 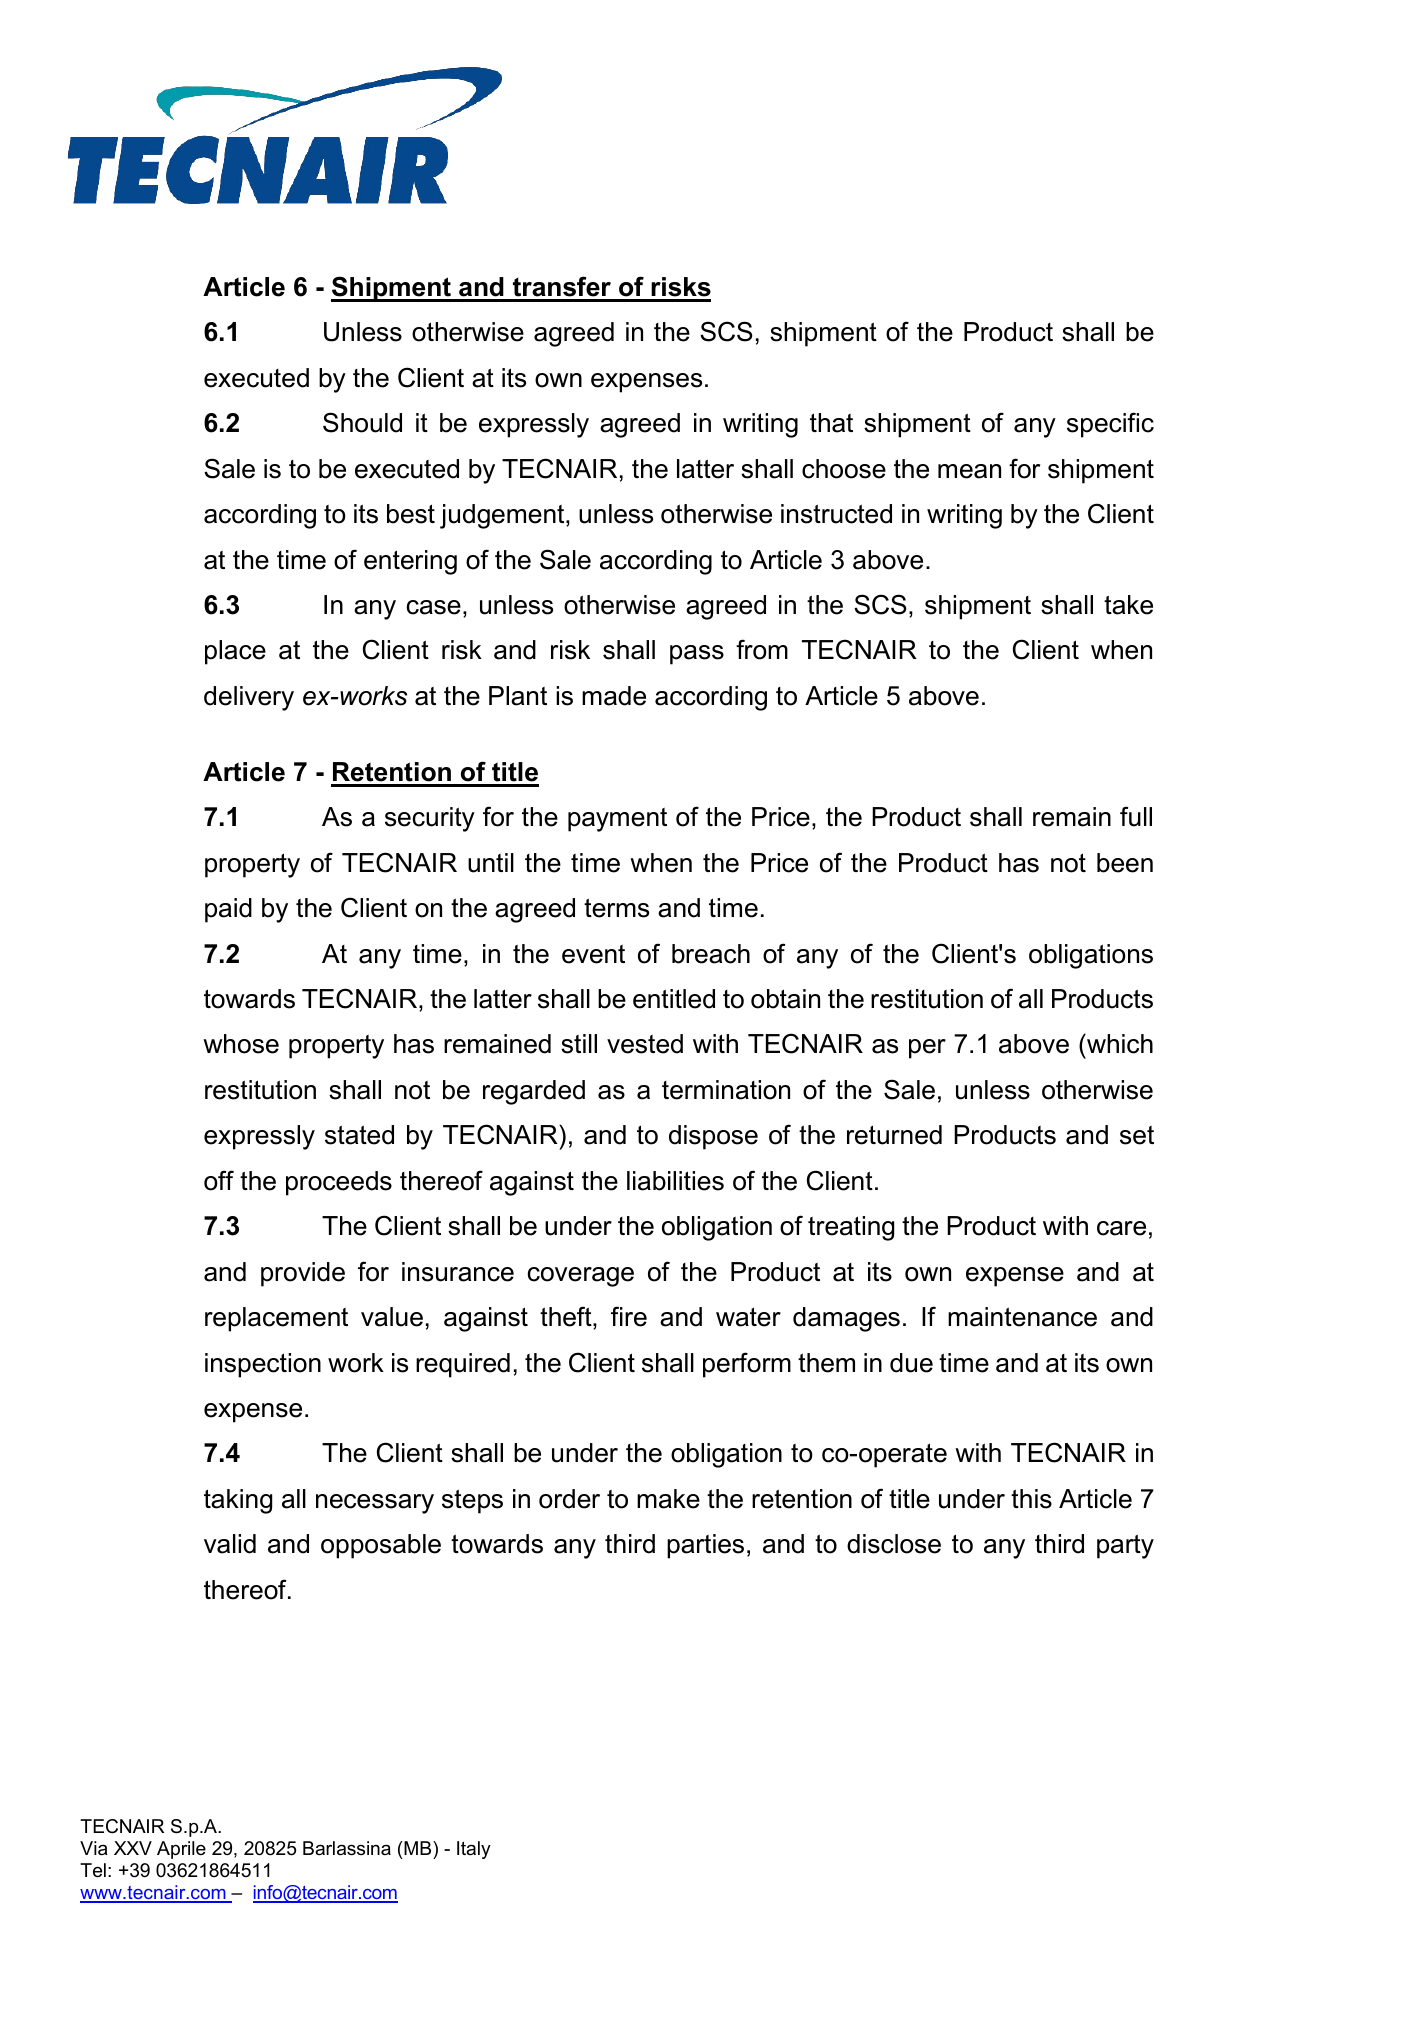 I want to click on XXV, so click(x=133, y=1848).
